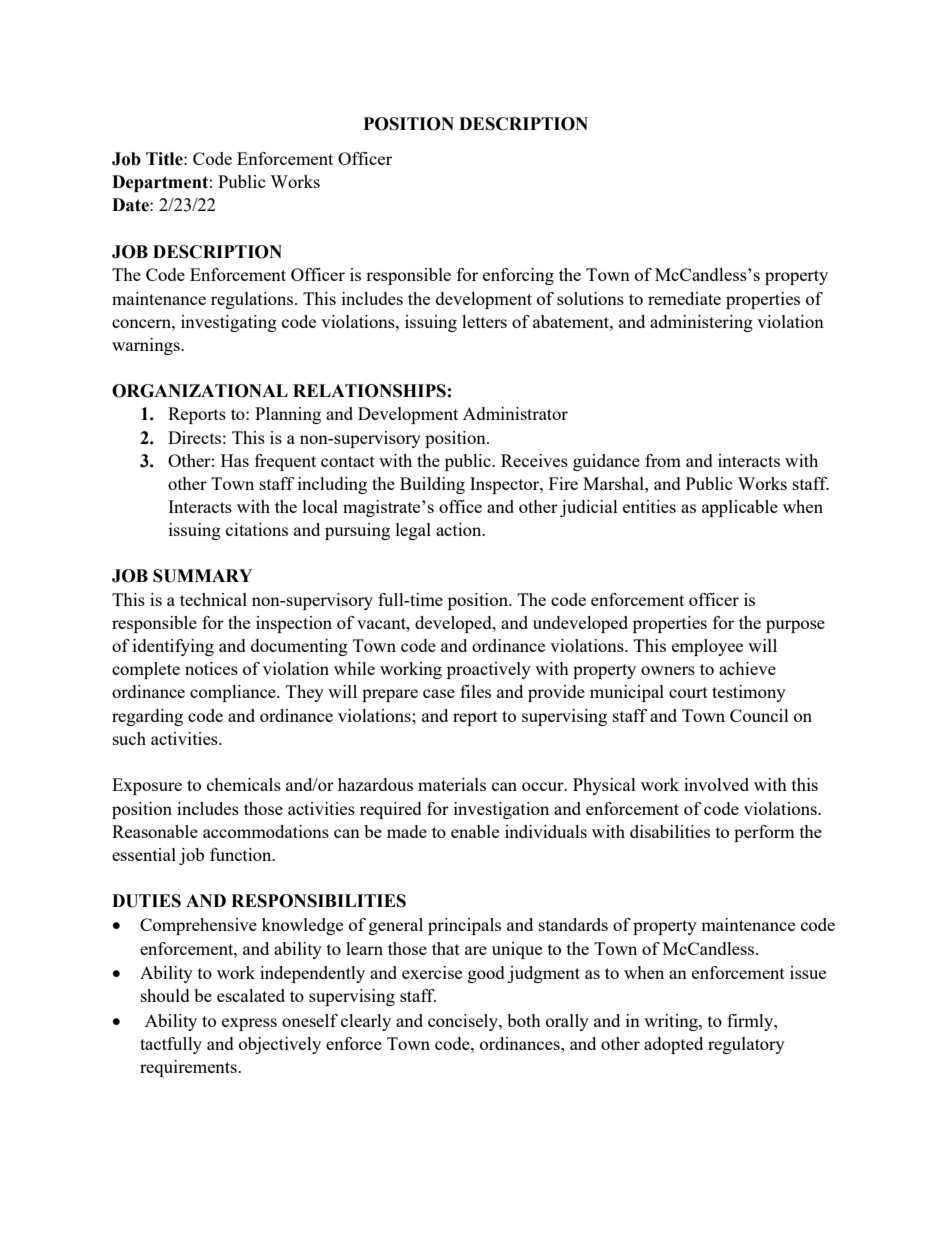  Describe the element at coordinates (746, 1045) in the page. I see `regulatory` at that location.
